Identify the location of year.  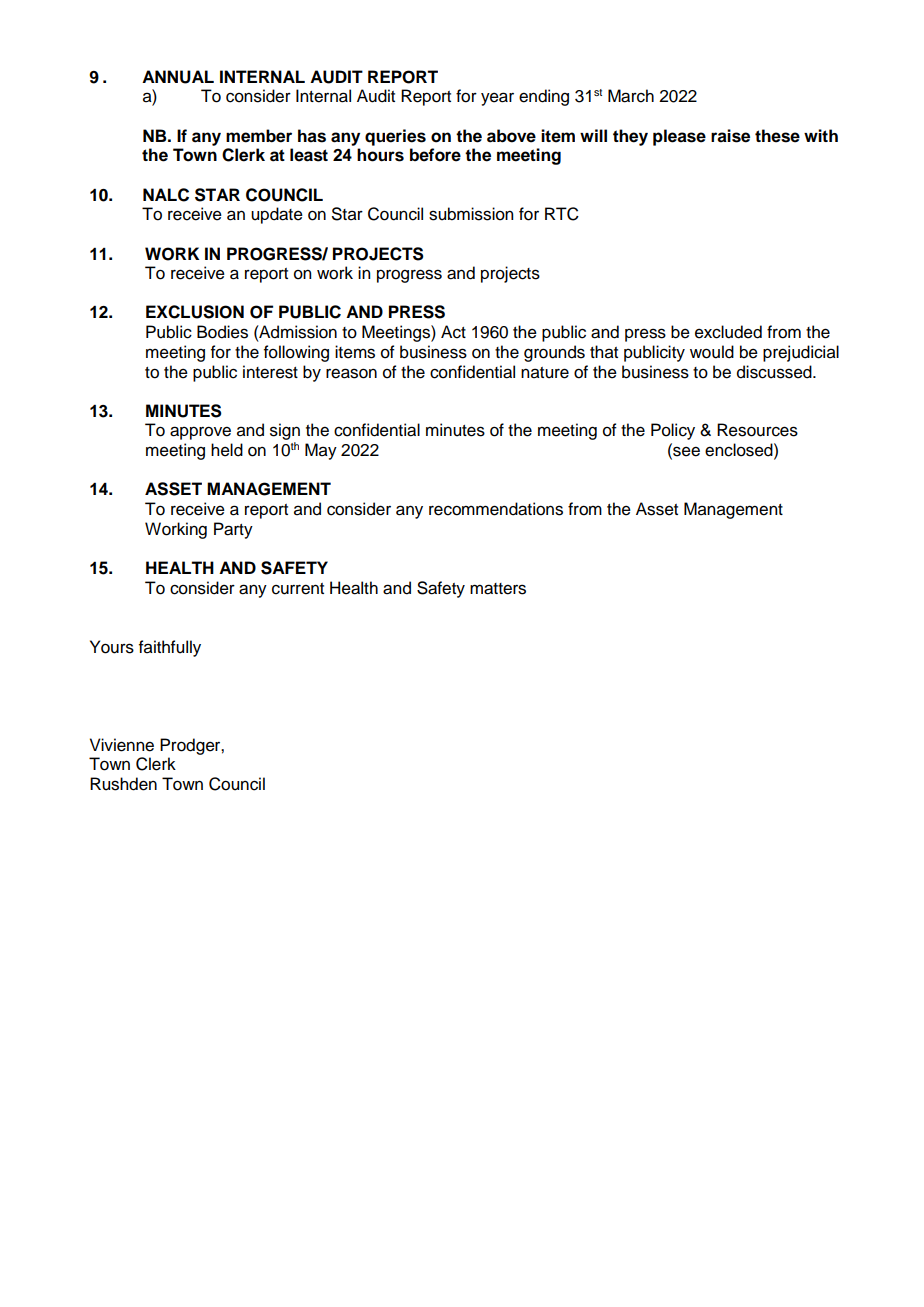
(497, 99).
